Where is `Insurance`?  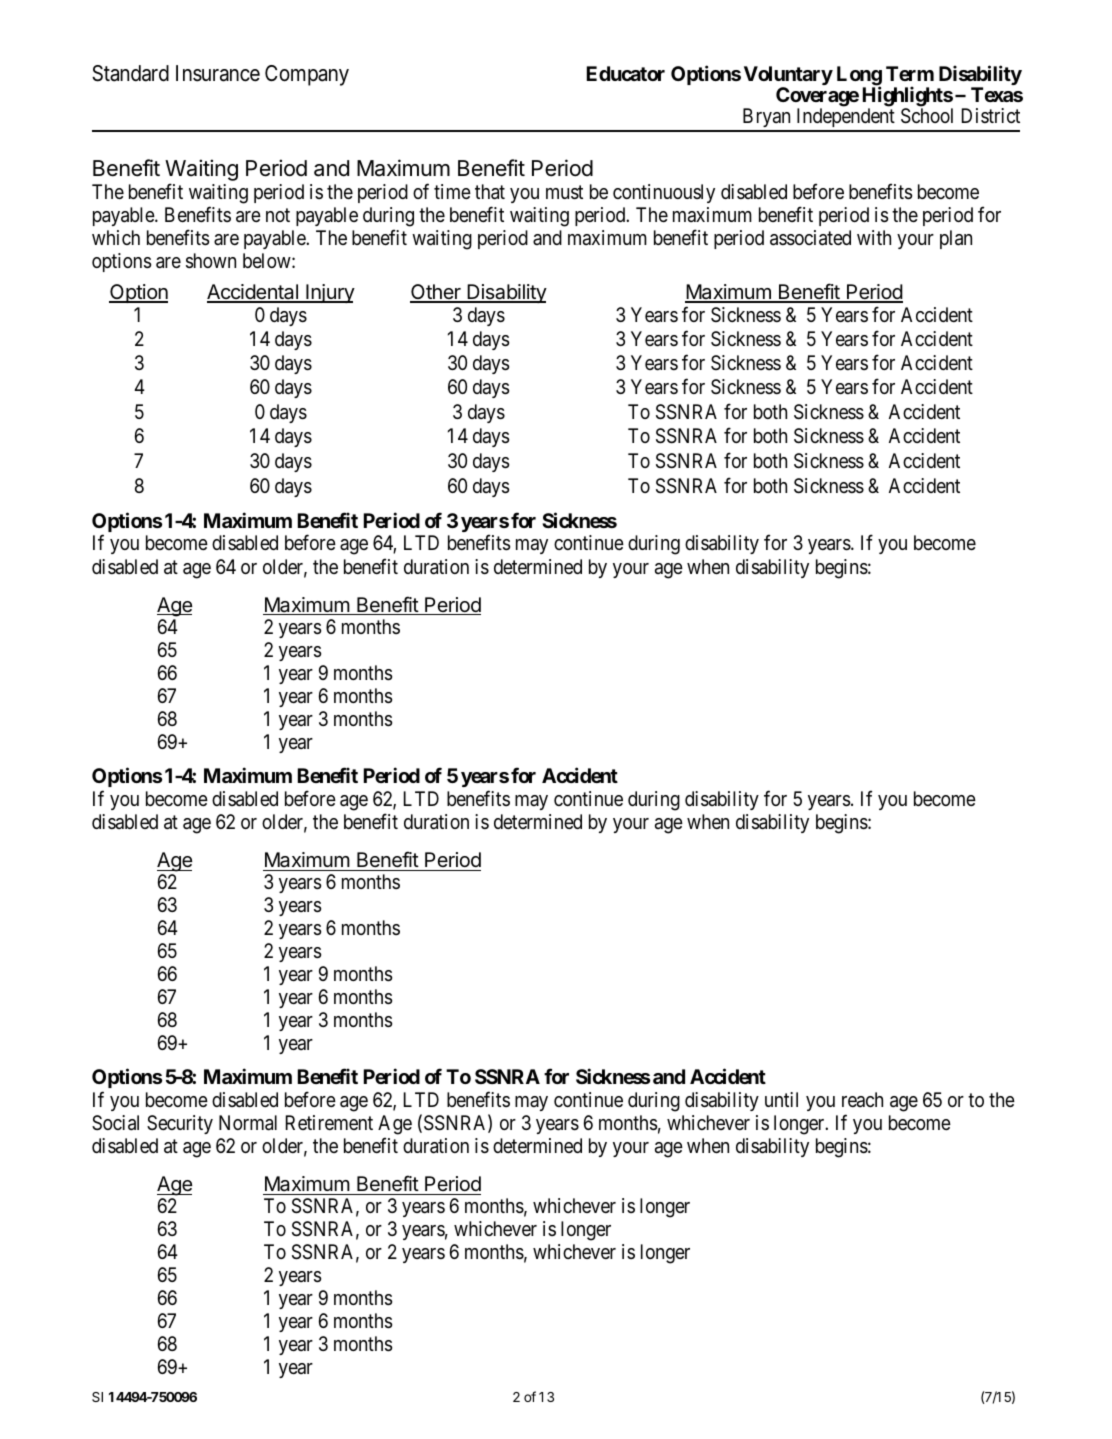 Insurance is located at coordinates (218, 73).
